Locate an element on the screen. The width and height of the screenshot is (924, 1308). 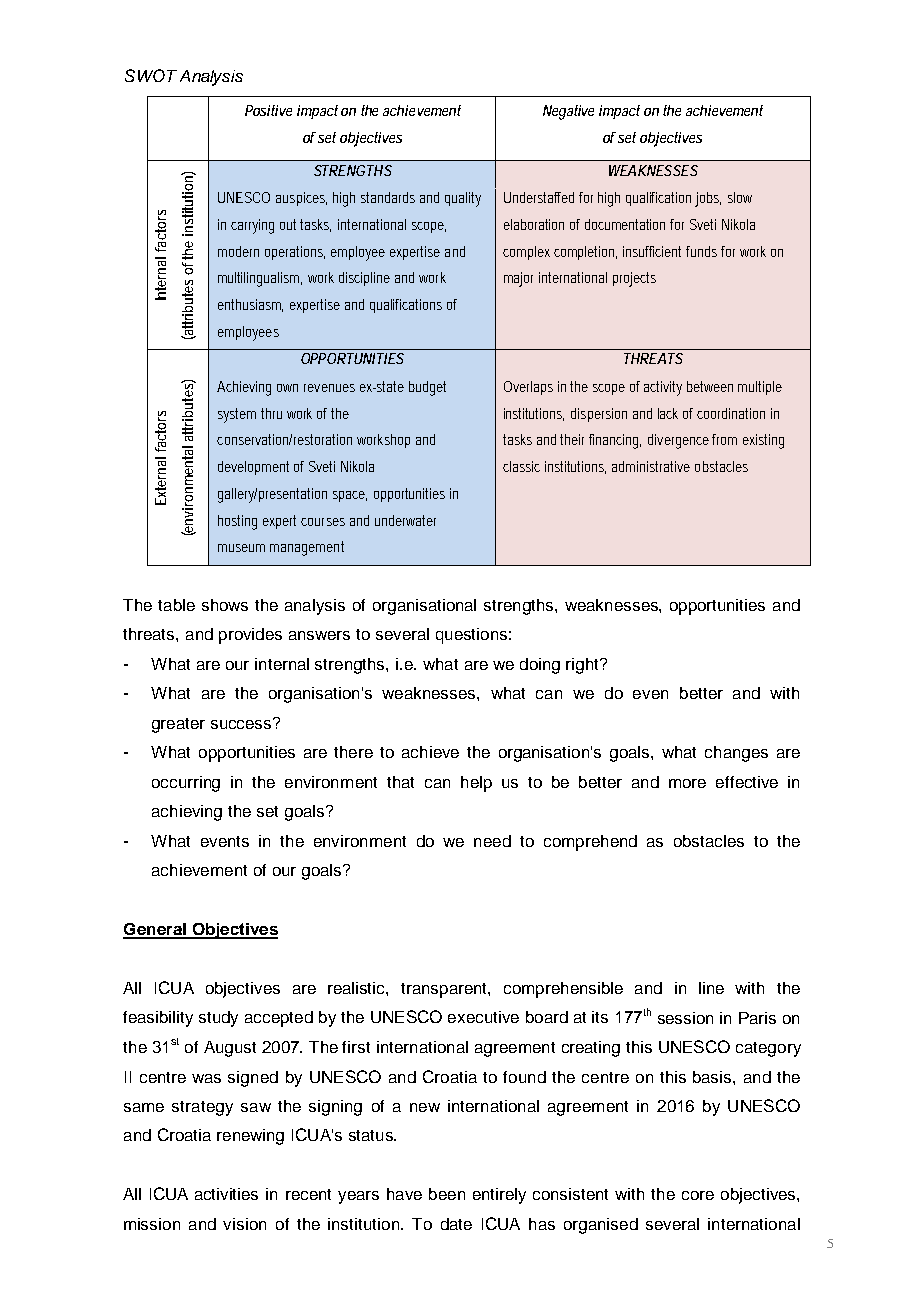
jobs is located at coordinates (708, 199).
